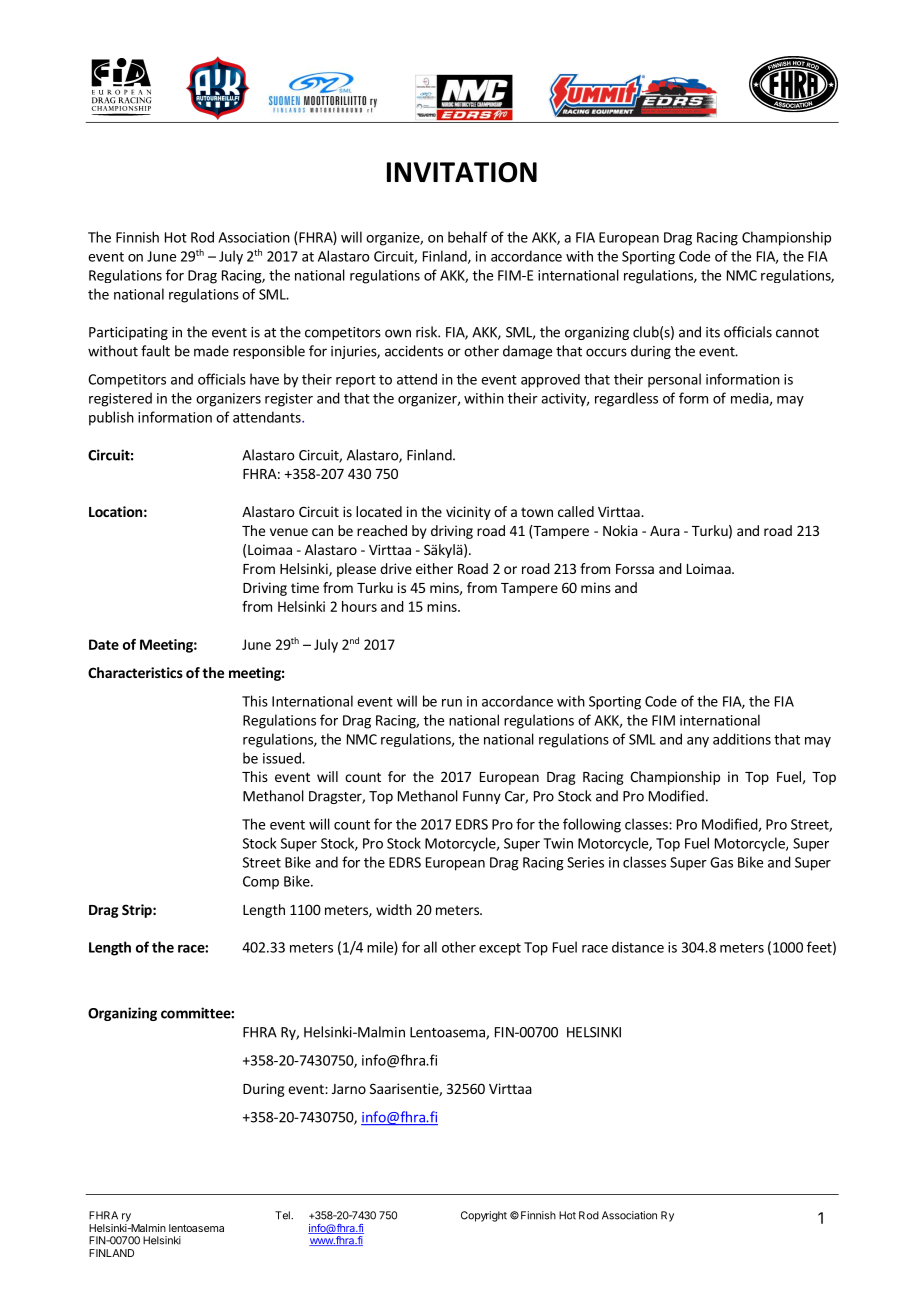 The image size is (924, 1308). Describe the element at coordinates (128, 333) in the screenshot. I see `Participating` at that location.
